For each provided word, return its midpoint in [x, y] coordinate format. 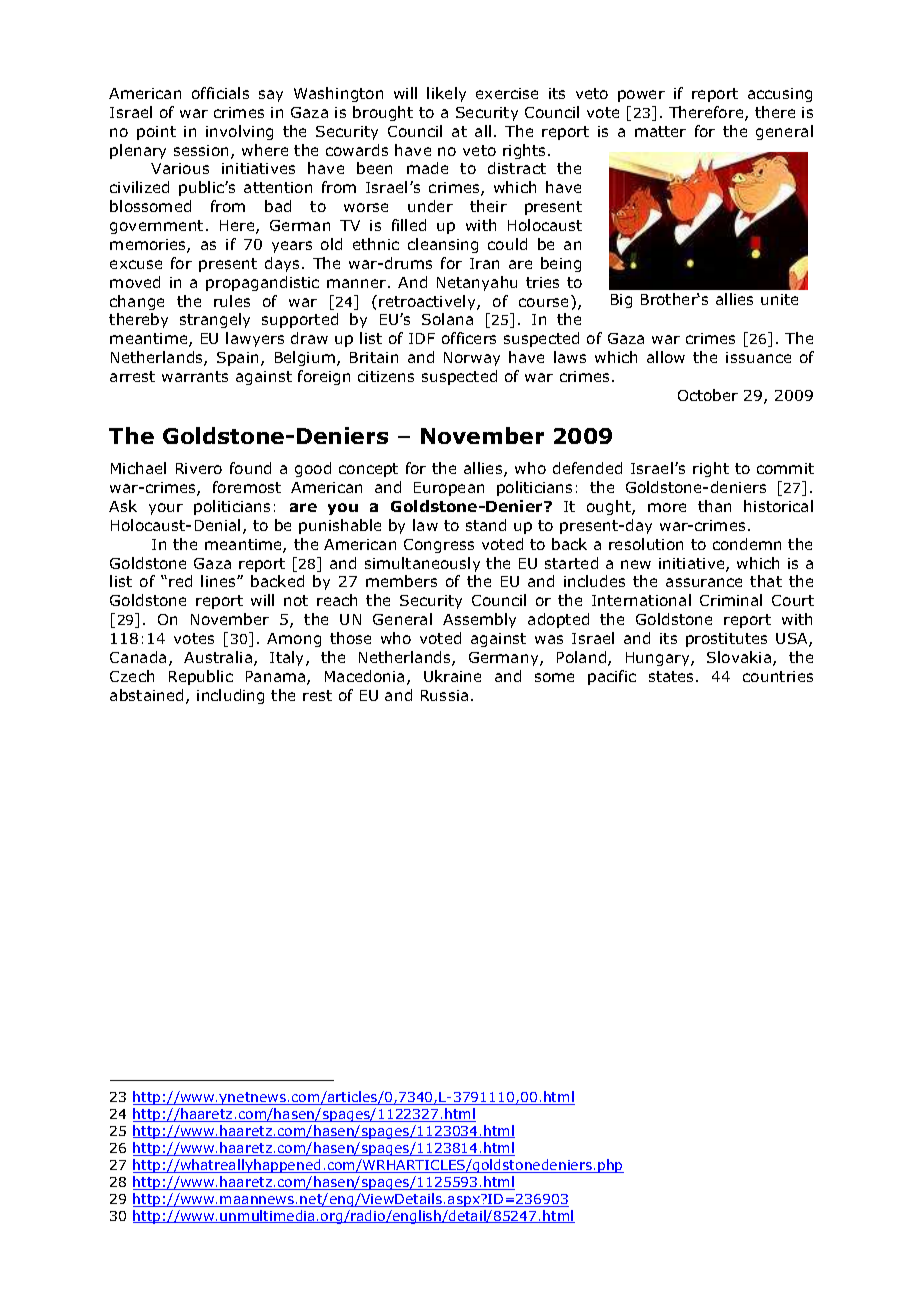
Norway [472, 359]
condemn [747, 544]
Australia [219, 658]
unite [779, 299]
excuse [136, 264]
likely [446, 94]
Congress [439, 546]
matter [660, 131]
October [708, 395]
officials [220, 93]
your [166, 509]
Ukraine [452, 676]
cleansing [443, 245]
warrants [195, 376]
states [673, 676]
